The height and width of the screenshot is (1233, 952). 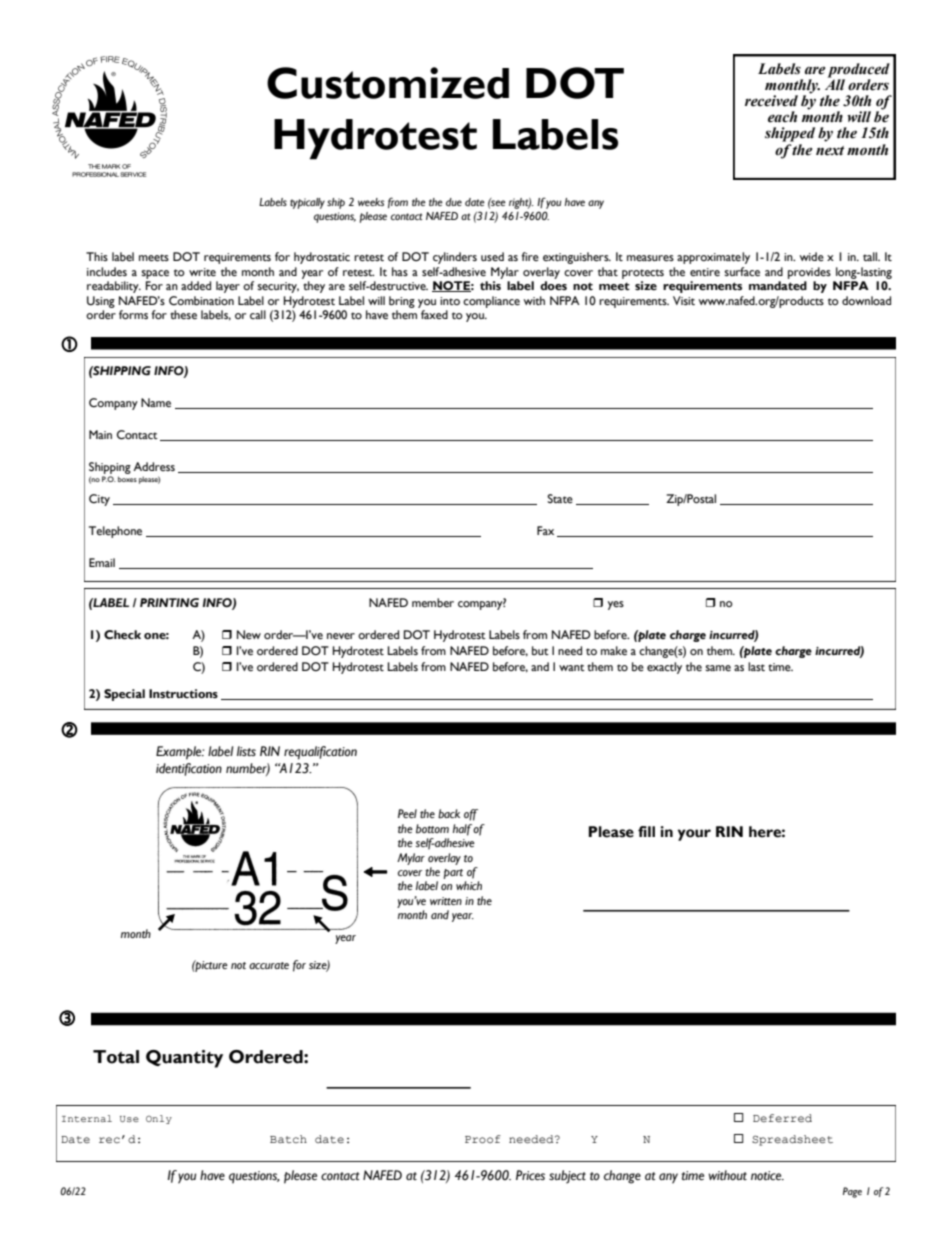 What do you see at coordinates (718, 668) in the screenshot?
I see `same` at bounding box center [718, 668].
